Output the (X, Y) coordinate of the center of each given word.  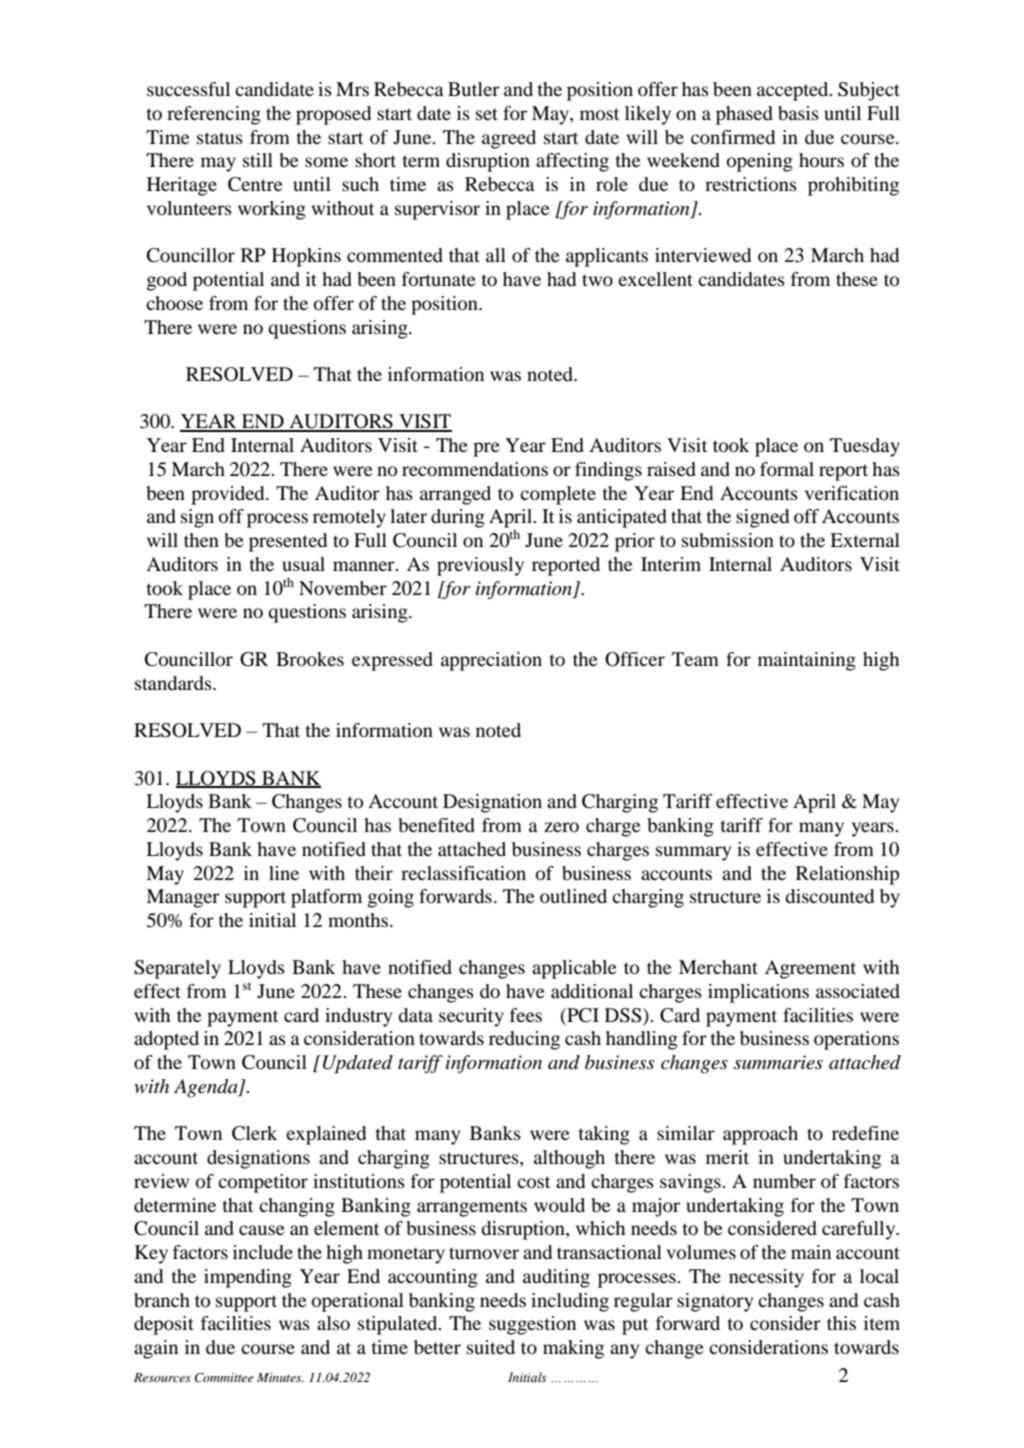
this (841, 1323)
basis (798, 113)
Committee (224, 1377)
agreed (509, 139)
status (220, 138)
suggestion (532, 1325)
